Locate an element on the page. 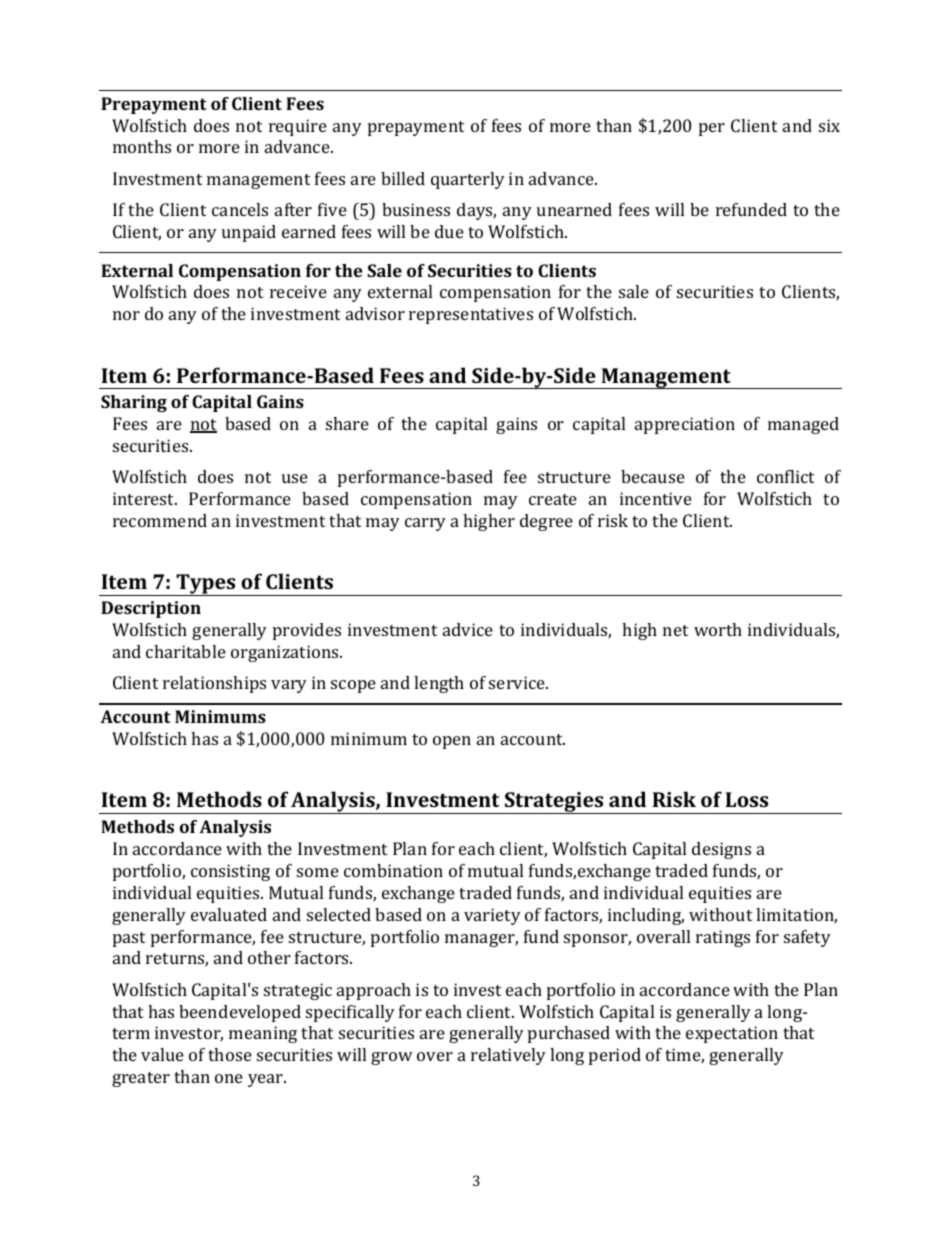 This document has width=952, height=1233. relatively is located at coordinates (508, 1056).
